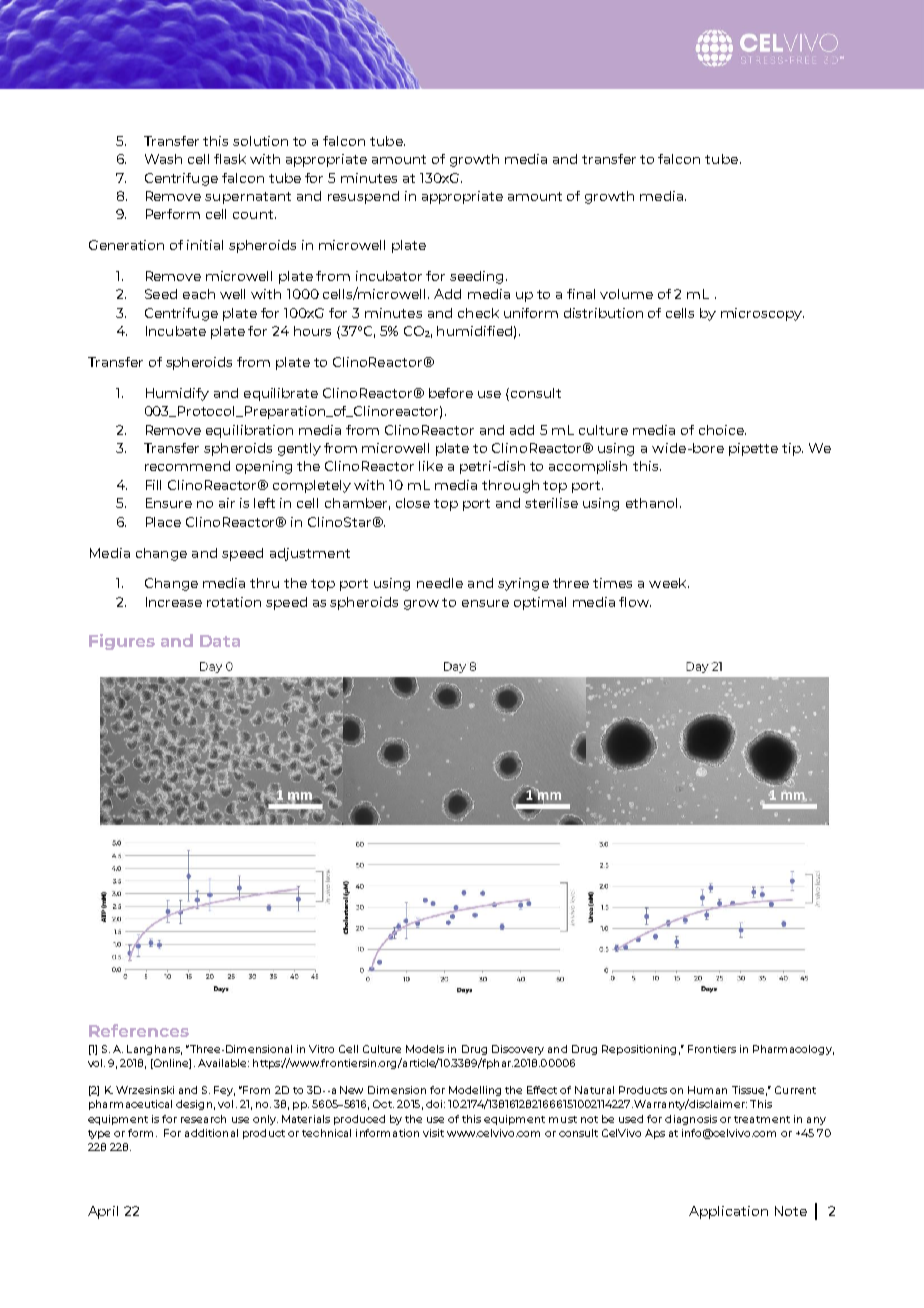 This image has width=924, height=1308. Describe the element at coordinates (211, 1133) in the image. I see `additional` at that location.
